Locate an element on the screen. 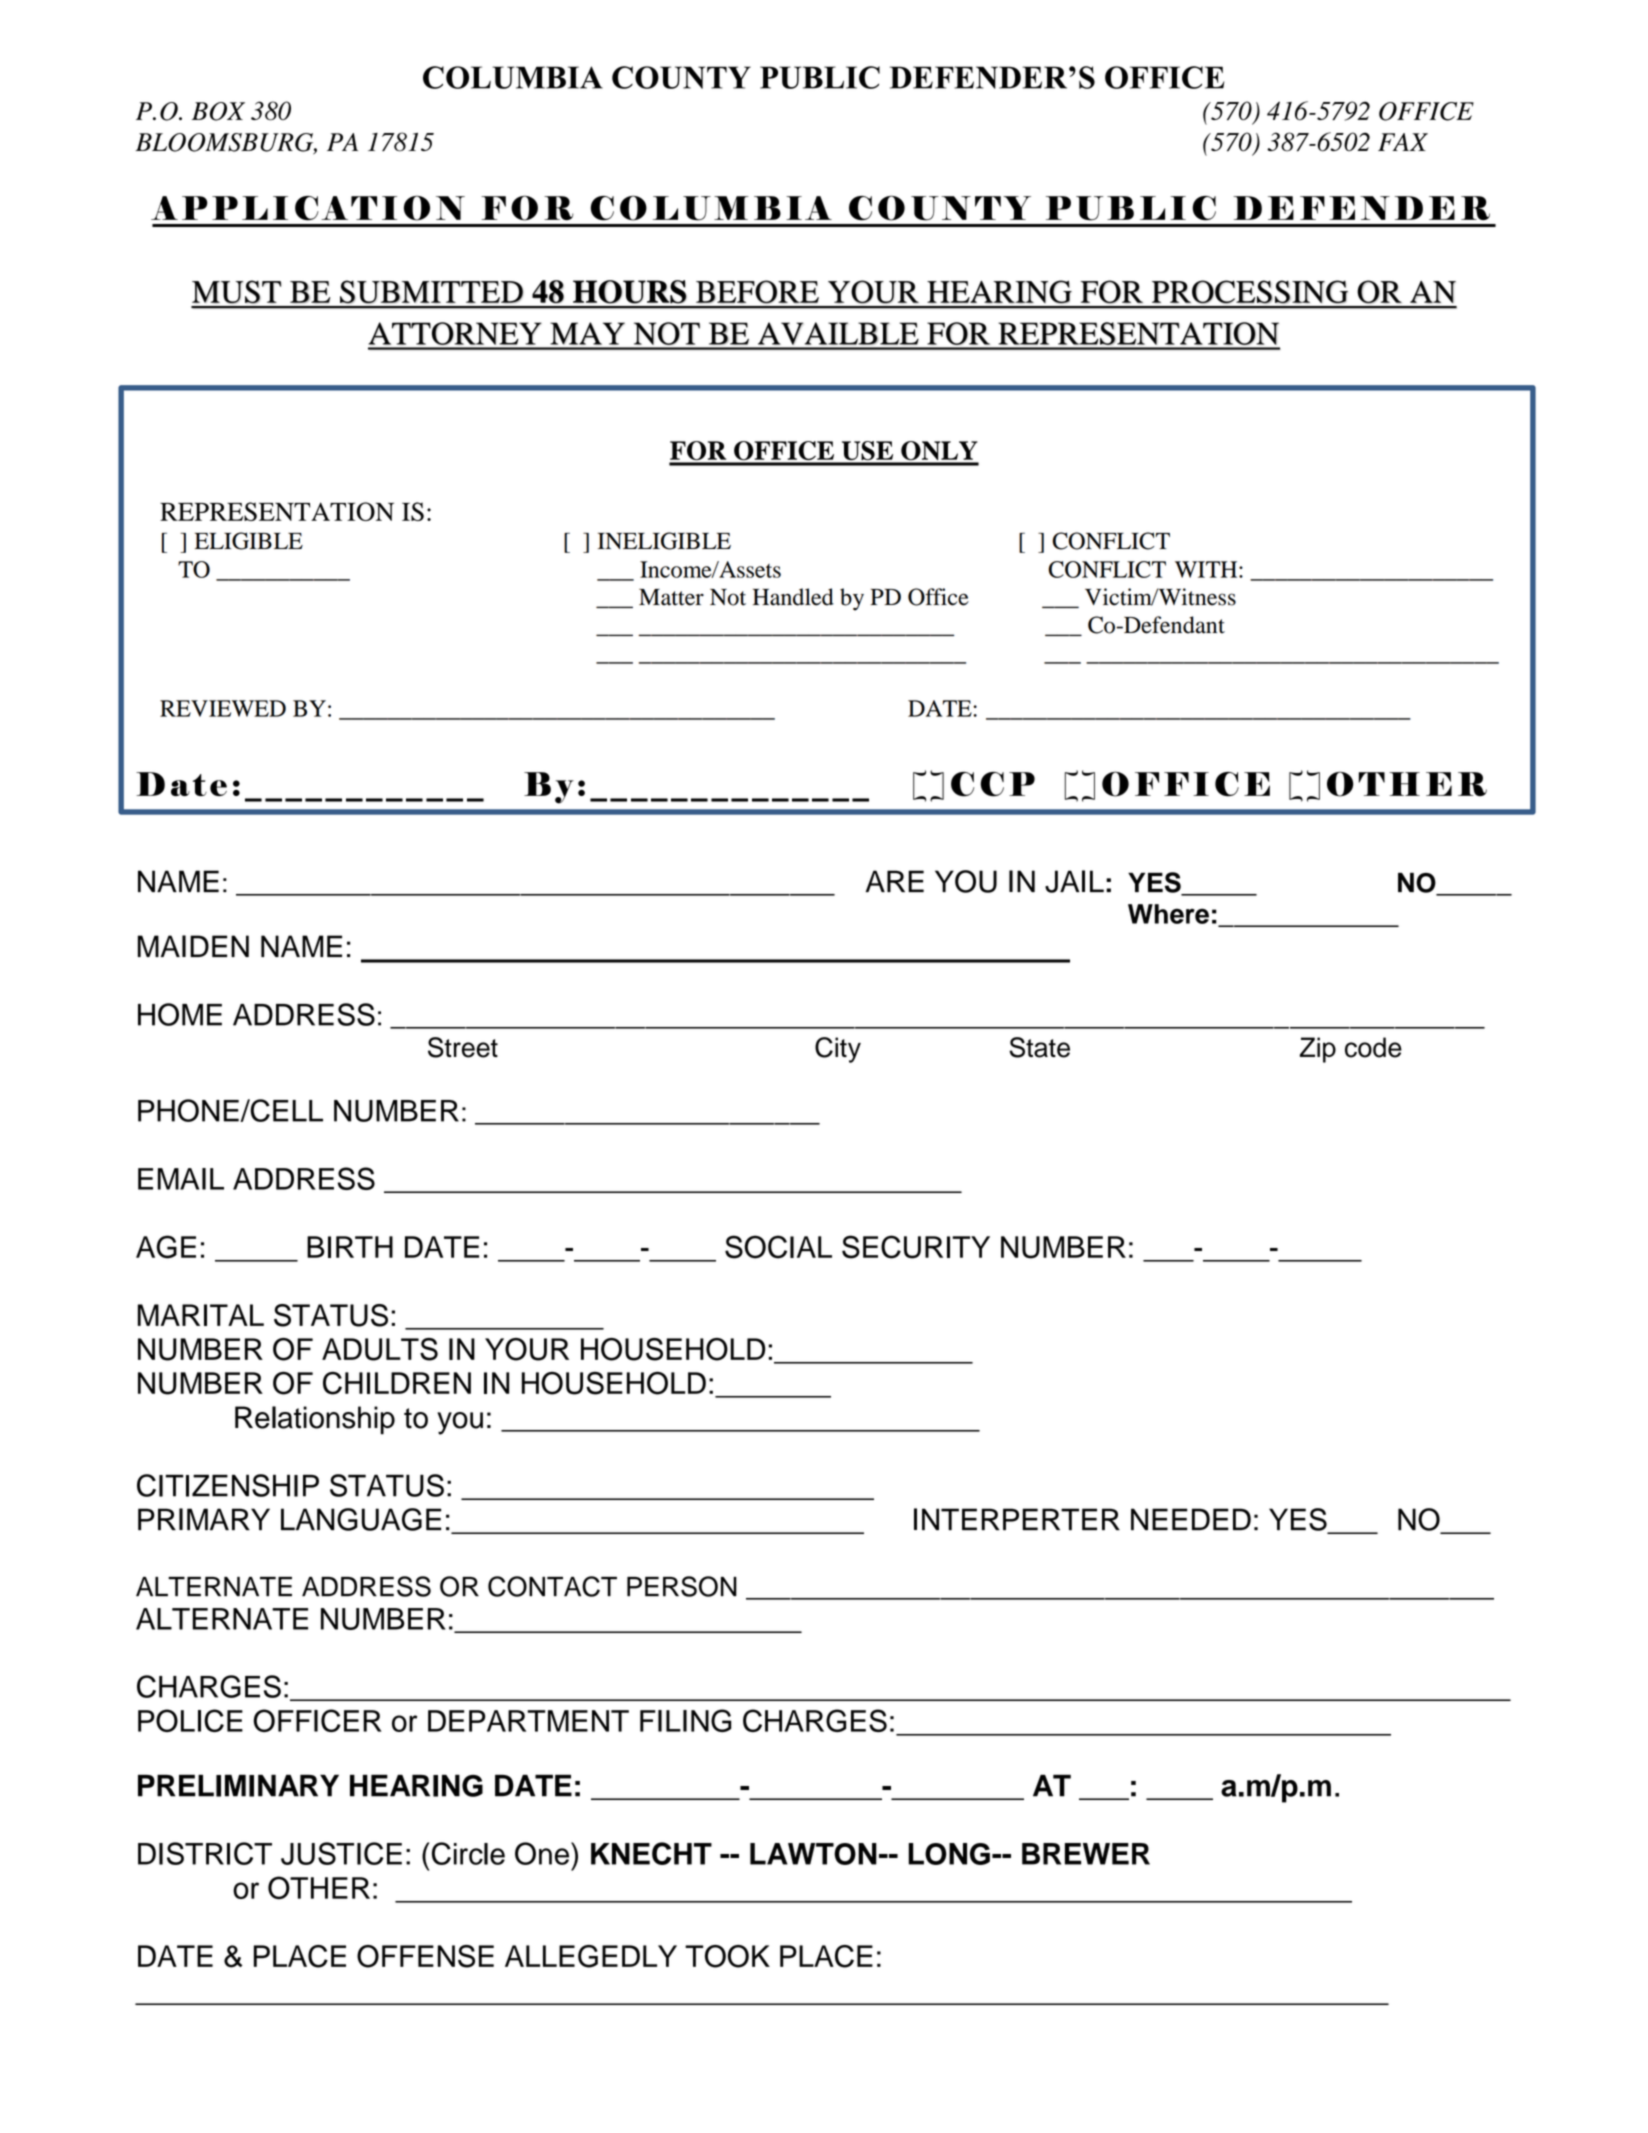 The width and height of the screenshot is (1648, 2133). Handled is located at coordinates (793, 597).
